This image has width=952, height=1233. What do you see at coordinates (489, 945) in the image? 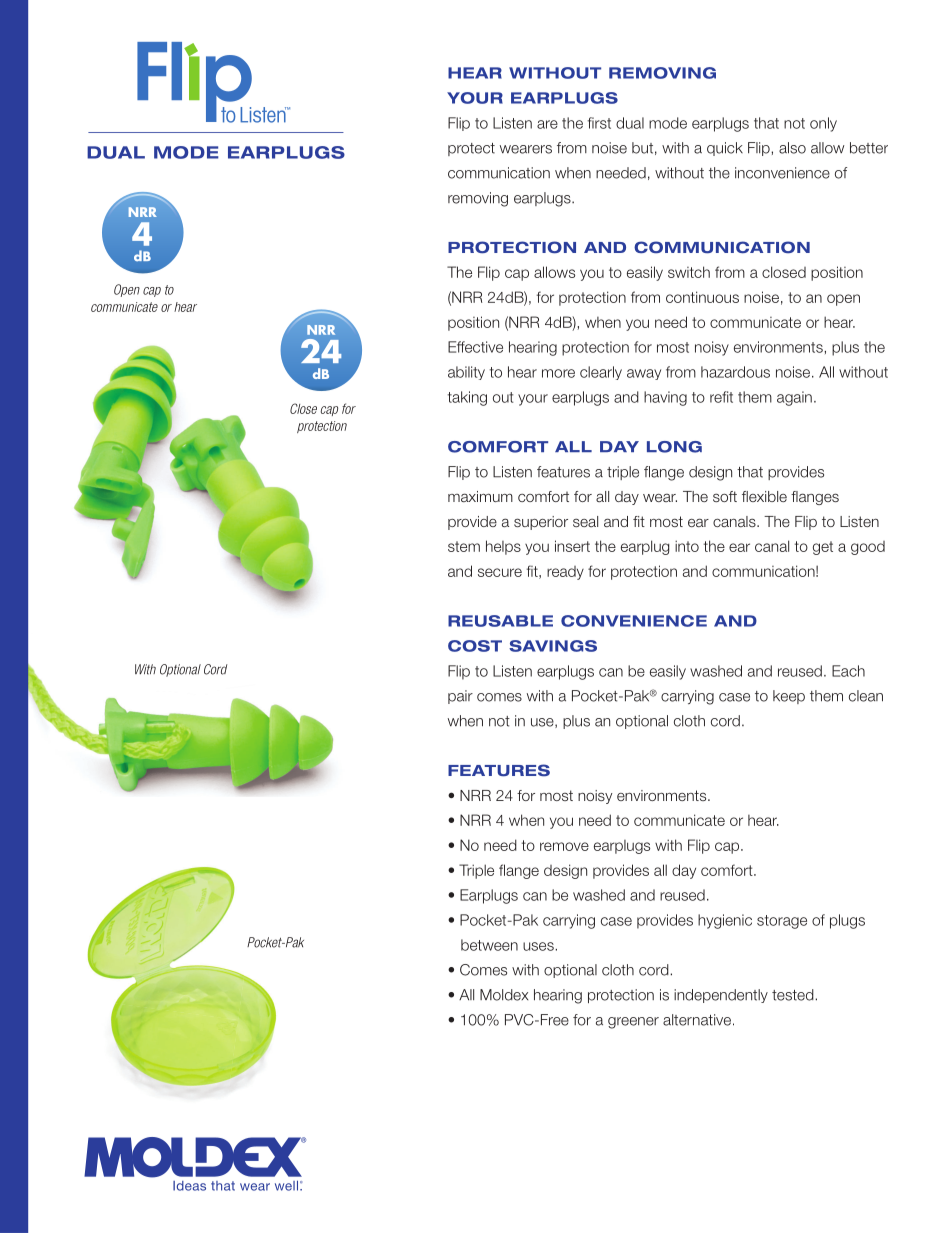
I see `between` at bounding box center [489, 945].
